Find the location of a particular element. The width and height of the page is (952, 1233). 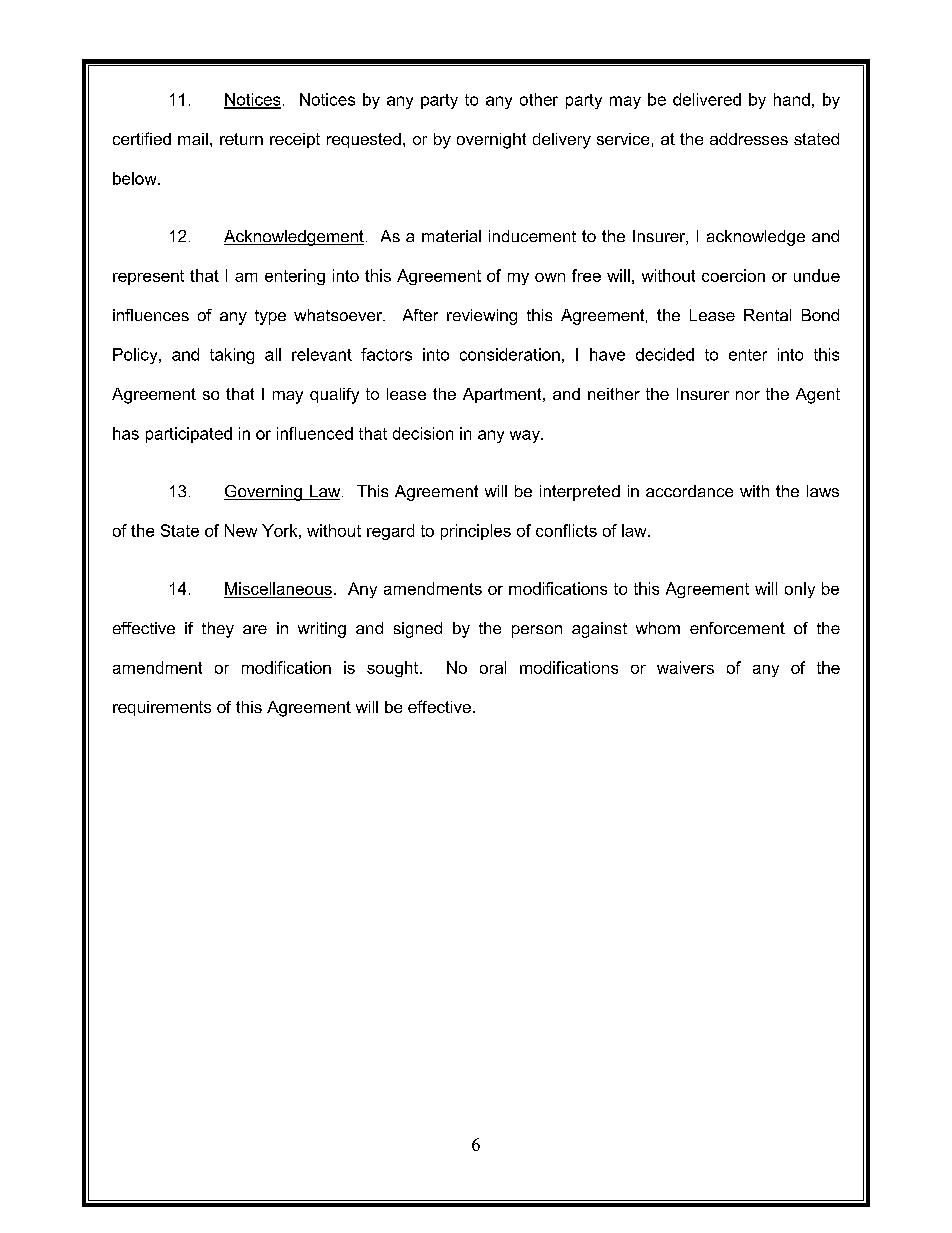

overnight is located at coordinates (491, 141).
